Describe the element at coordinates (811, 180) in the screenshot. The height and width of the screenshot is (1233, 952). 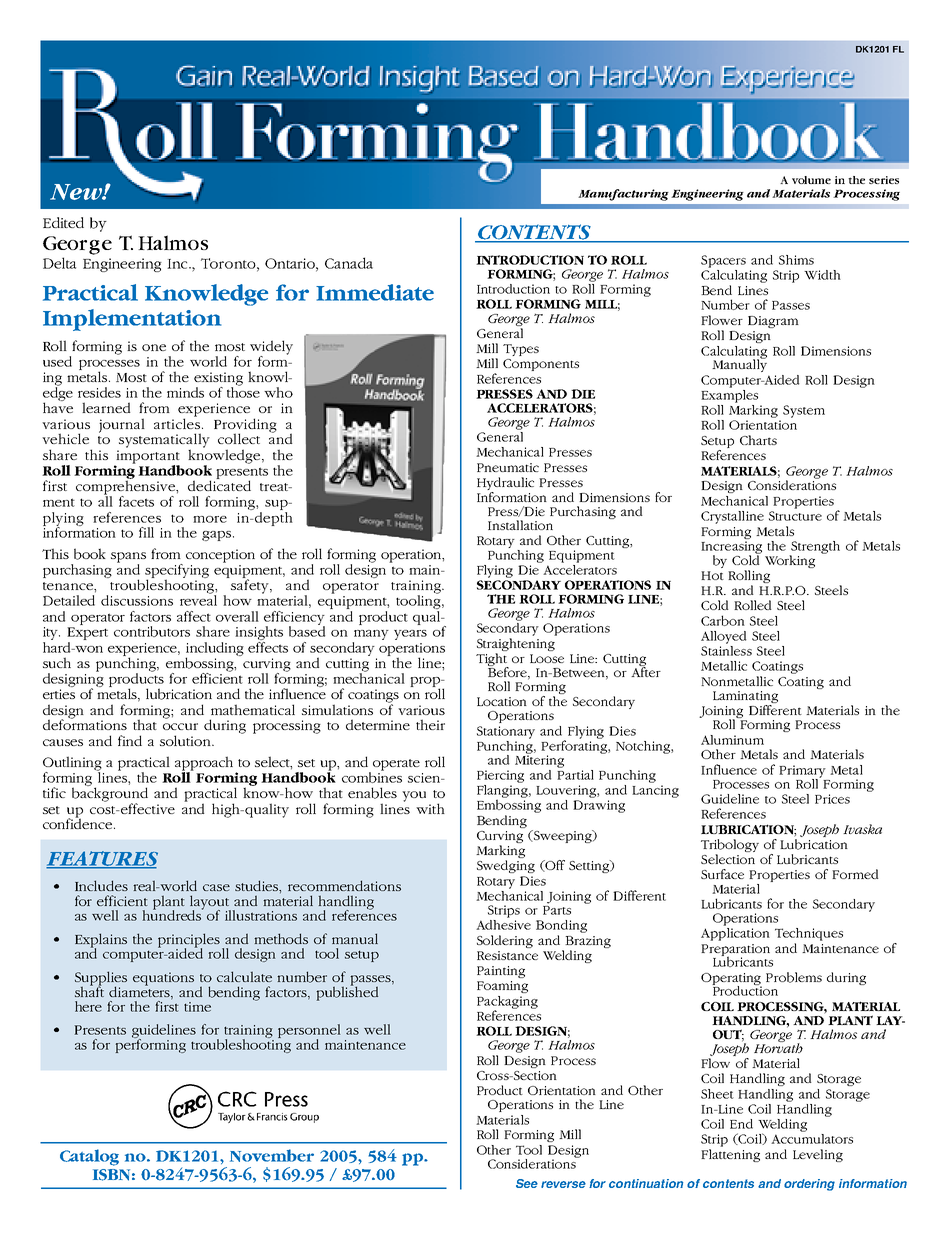
I see `volume` at that location.
